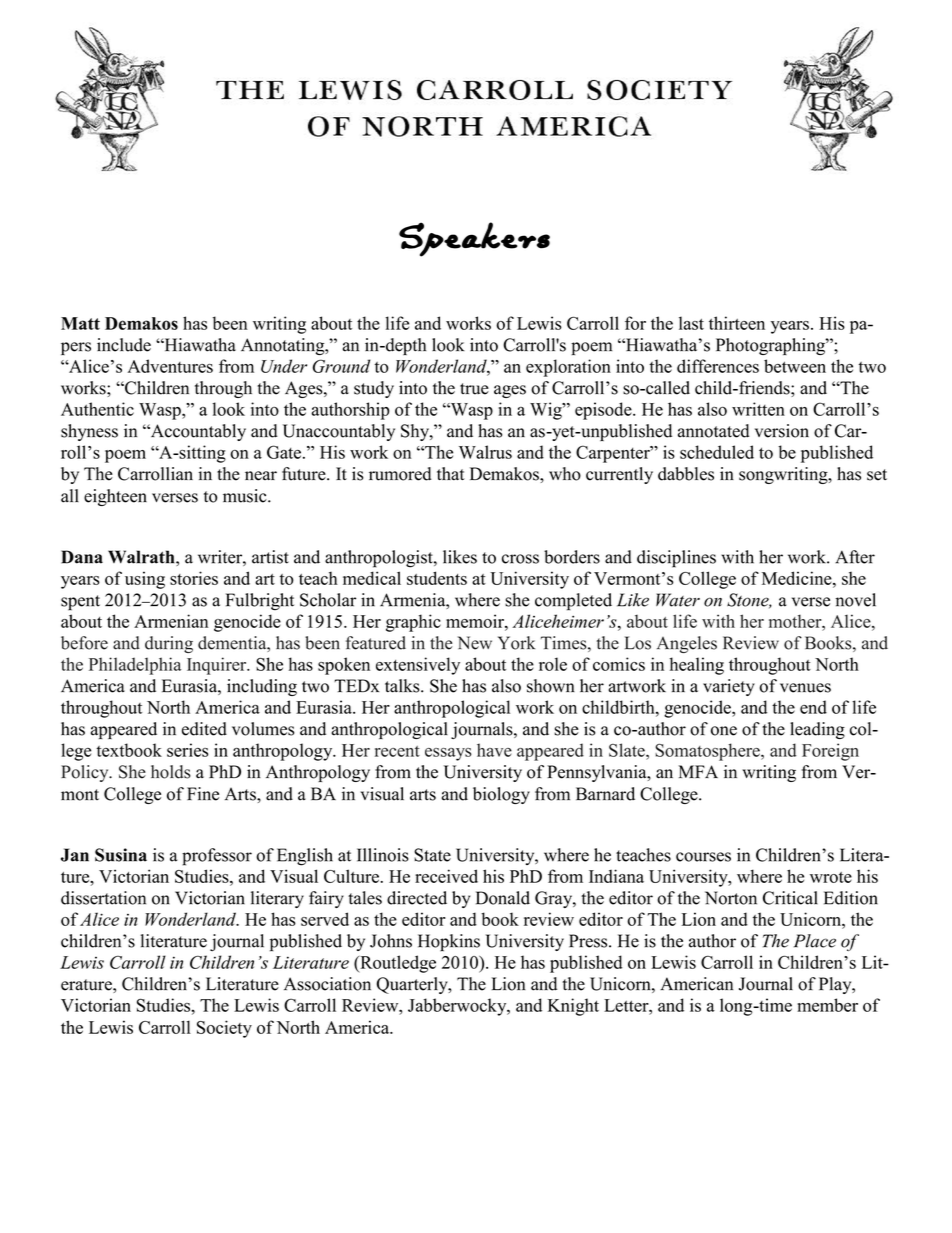 Image resolution: width=952 pixels, height=1233 pixels. Describe the element at coordinates (737, 323) in the document. I see `thirteen` at that location.
